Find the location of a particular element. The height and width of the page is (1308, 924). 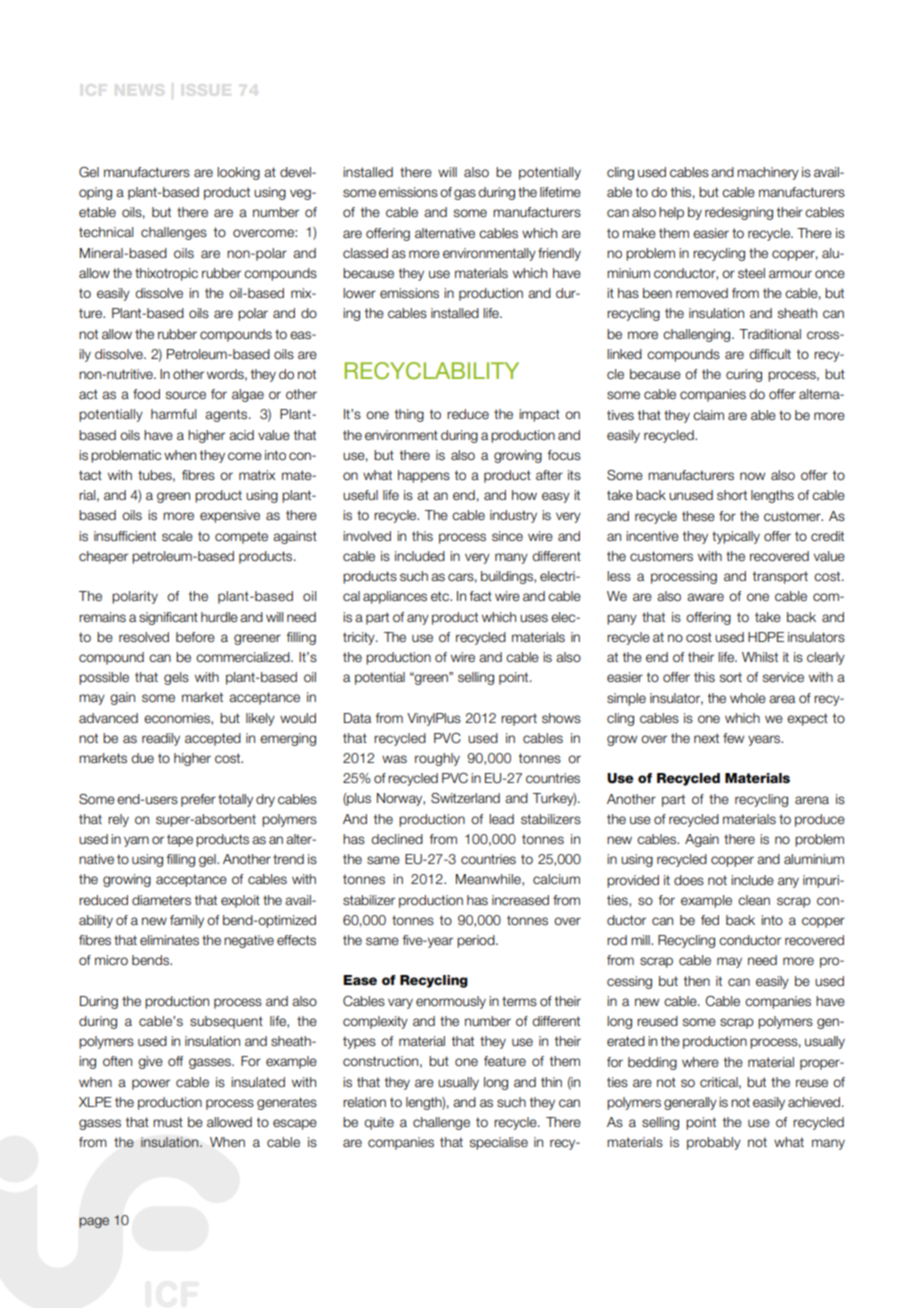

happens is located at coordinates (424, 476).
